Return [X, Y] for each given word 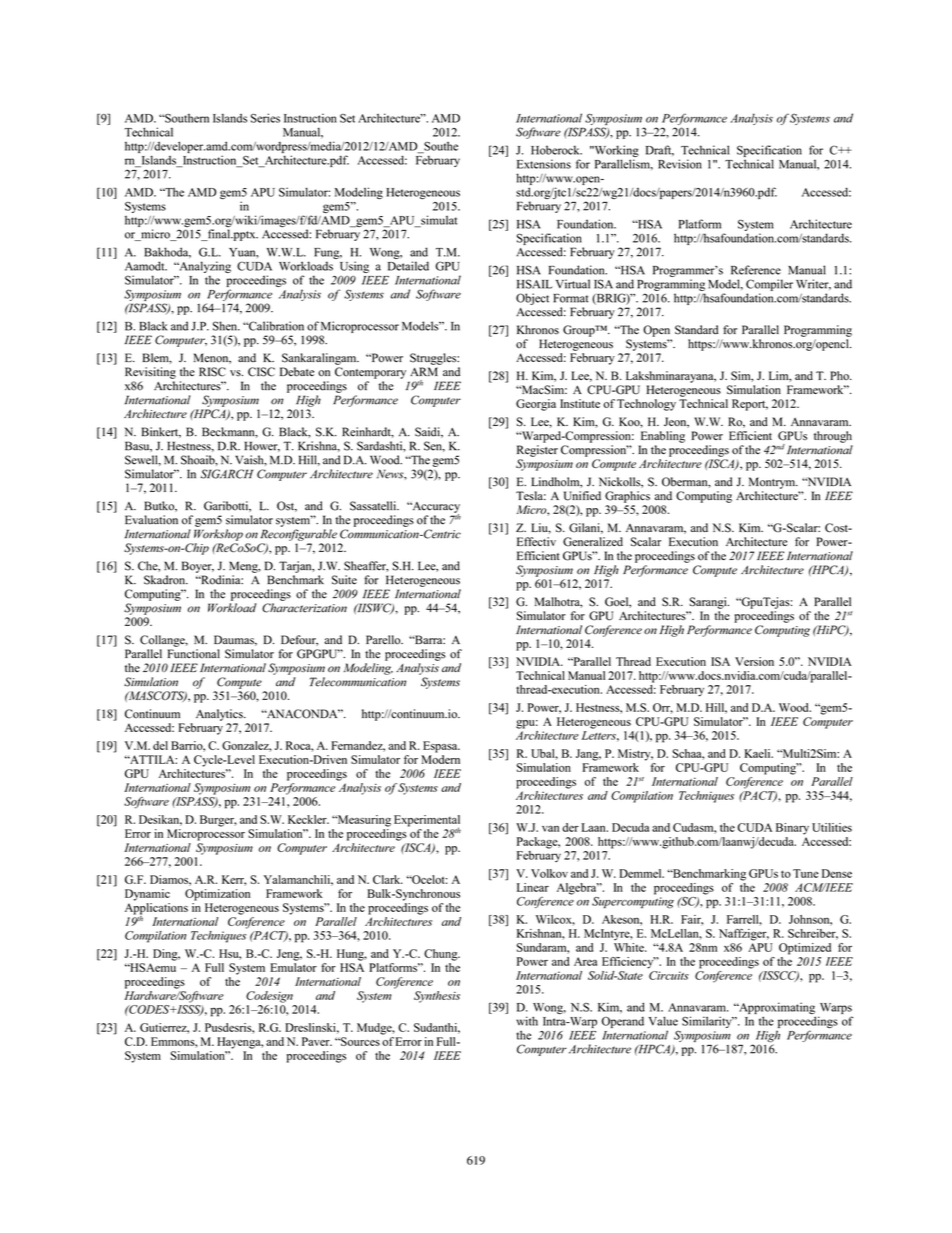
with [527, 1021]
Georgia [536, 405]
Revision [680, 164]
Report [750, 405]
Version [754, 661]
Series [265, 118]
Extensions [544, 164]
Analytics [220, 715]
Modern [440, 759]
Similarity [708, 1022]
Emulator [293, 967]
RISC [212, 372]
